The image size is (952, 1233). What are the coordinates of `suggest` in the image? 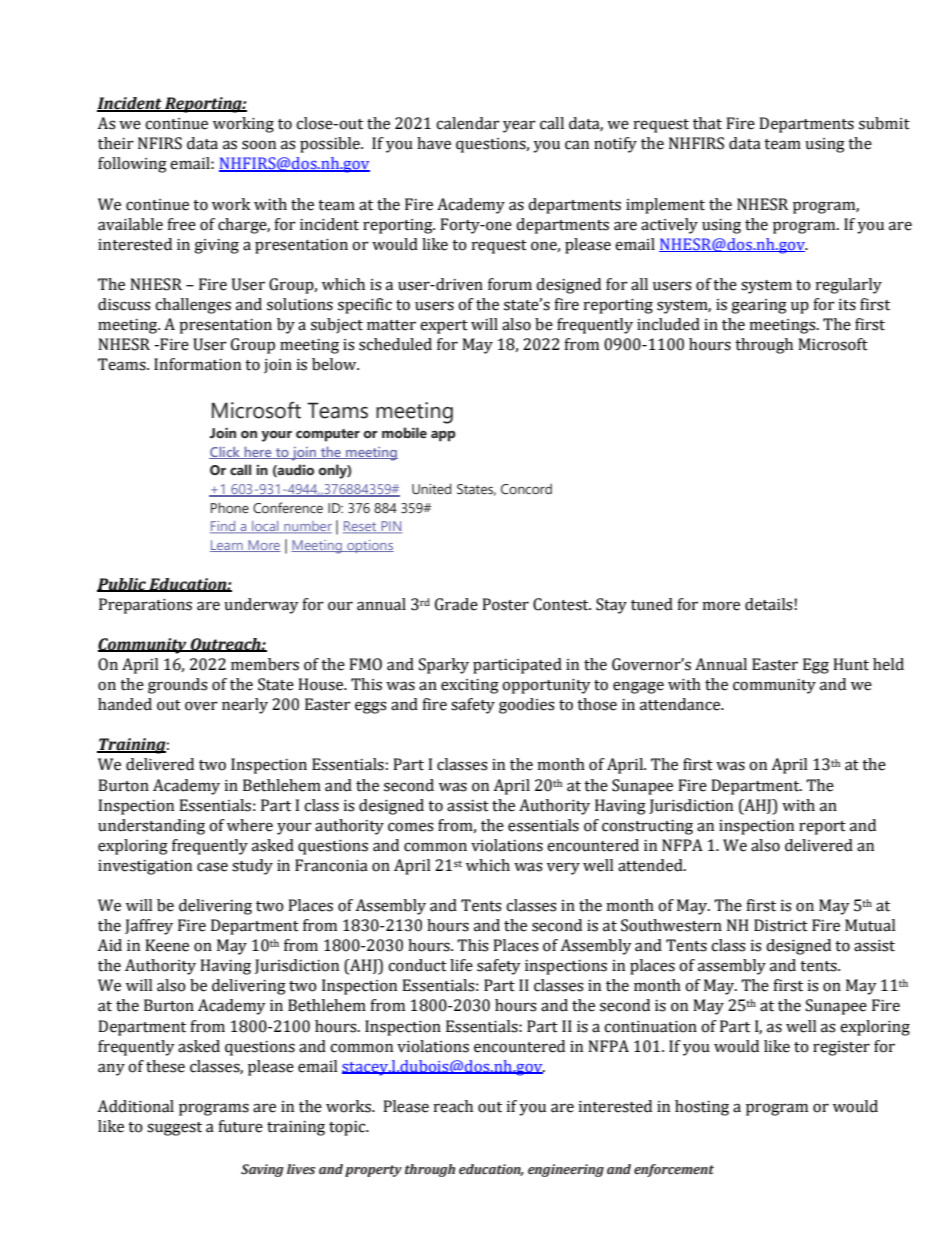 It's located at (174, 1129).
